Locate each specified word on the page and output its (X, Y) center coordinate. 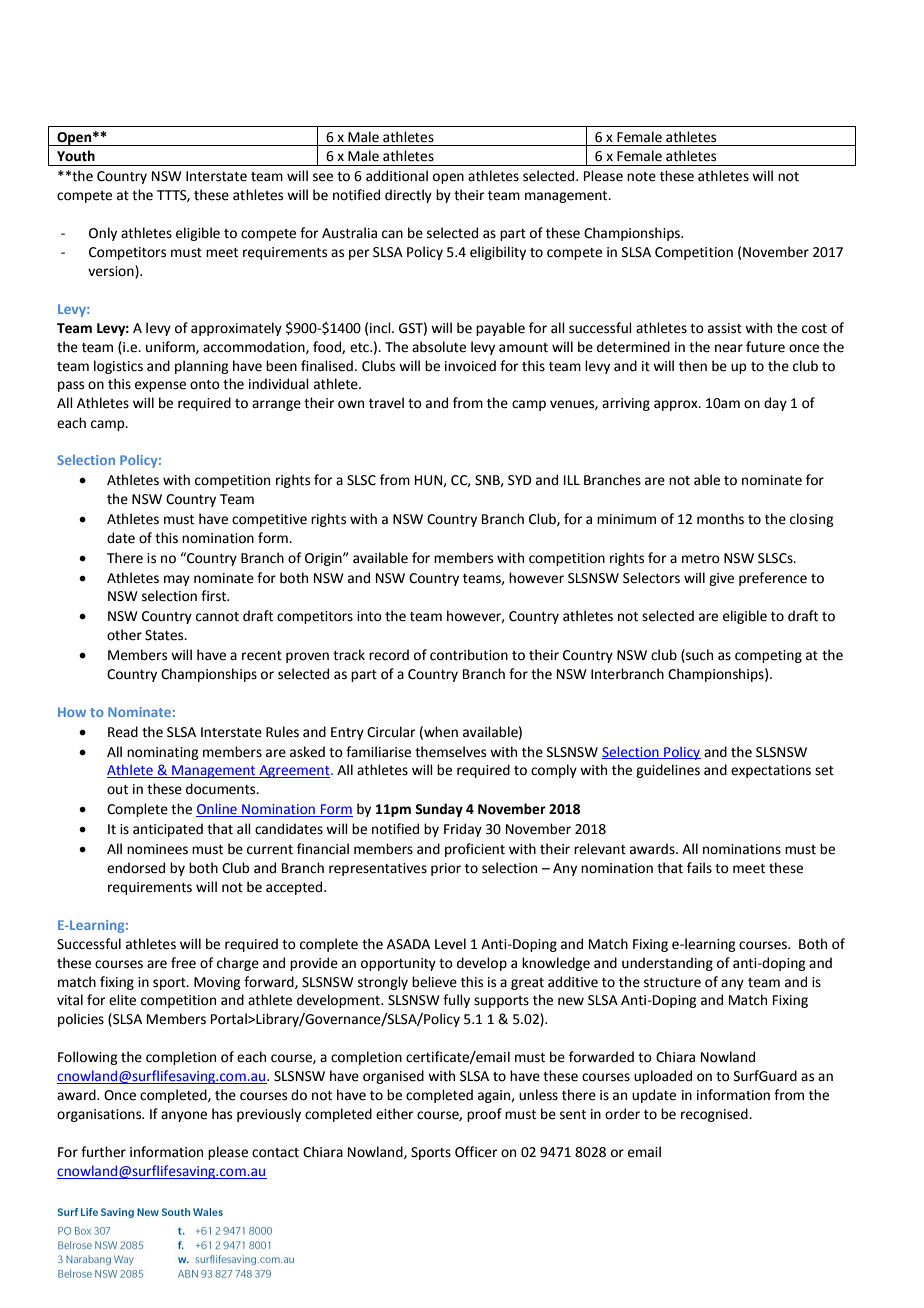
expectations (771, 771)
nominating (162, 753)
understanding (667, 964)
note (641, 177)
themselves (450, 752)
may (177, 580)
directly (408, 196)
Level (450, 944)
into (369, 616)
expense (160, 386)
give (721, 579)
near (729, 348)
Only (103, 234)
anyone (184, 1116)
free (183, 963)
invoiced (470, 366)
